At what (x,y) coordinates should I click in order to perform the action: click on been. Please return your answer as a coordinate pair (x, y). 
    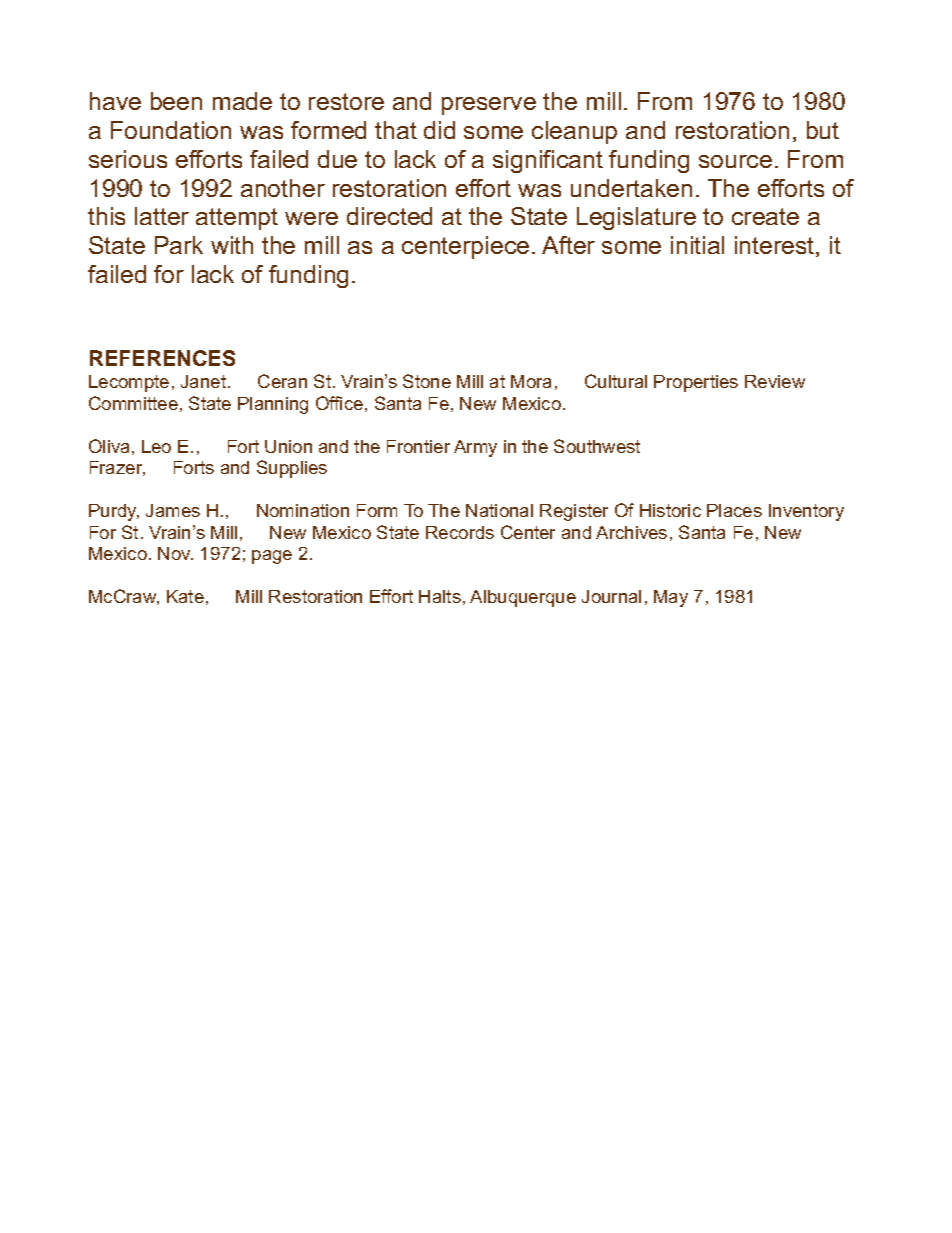
    Looking at the image, I should click on (176, 101).
